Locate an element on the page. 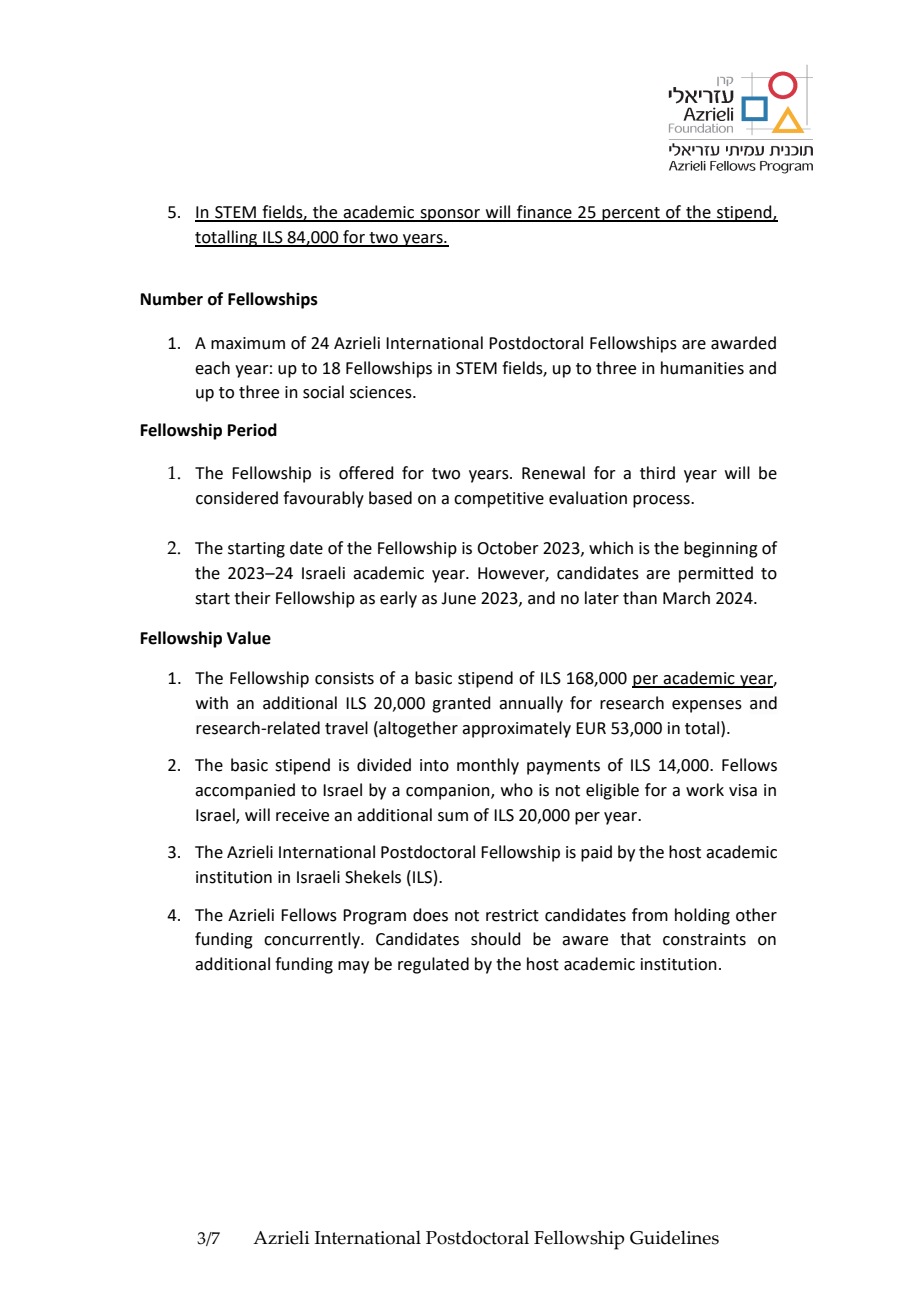  constraints is located at coordinates (704, 939).
